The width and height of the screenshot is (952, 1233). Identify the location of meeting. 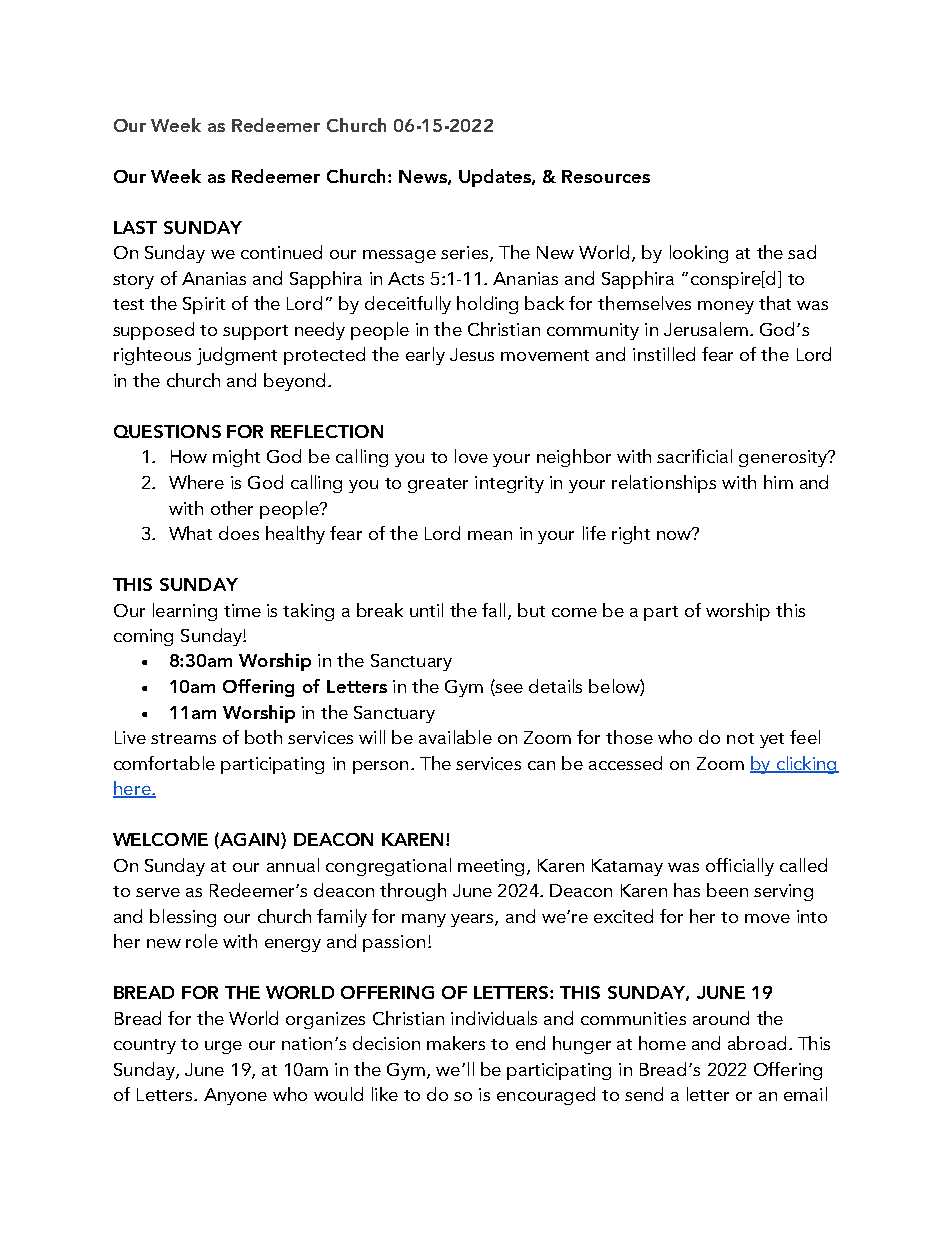
(493, 867).
